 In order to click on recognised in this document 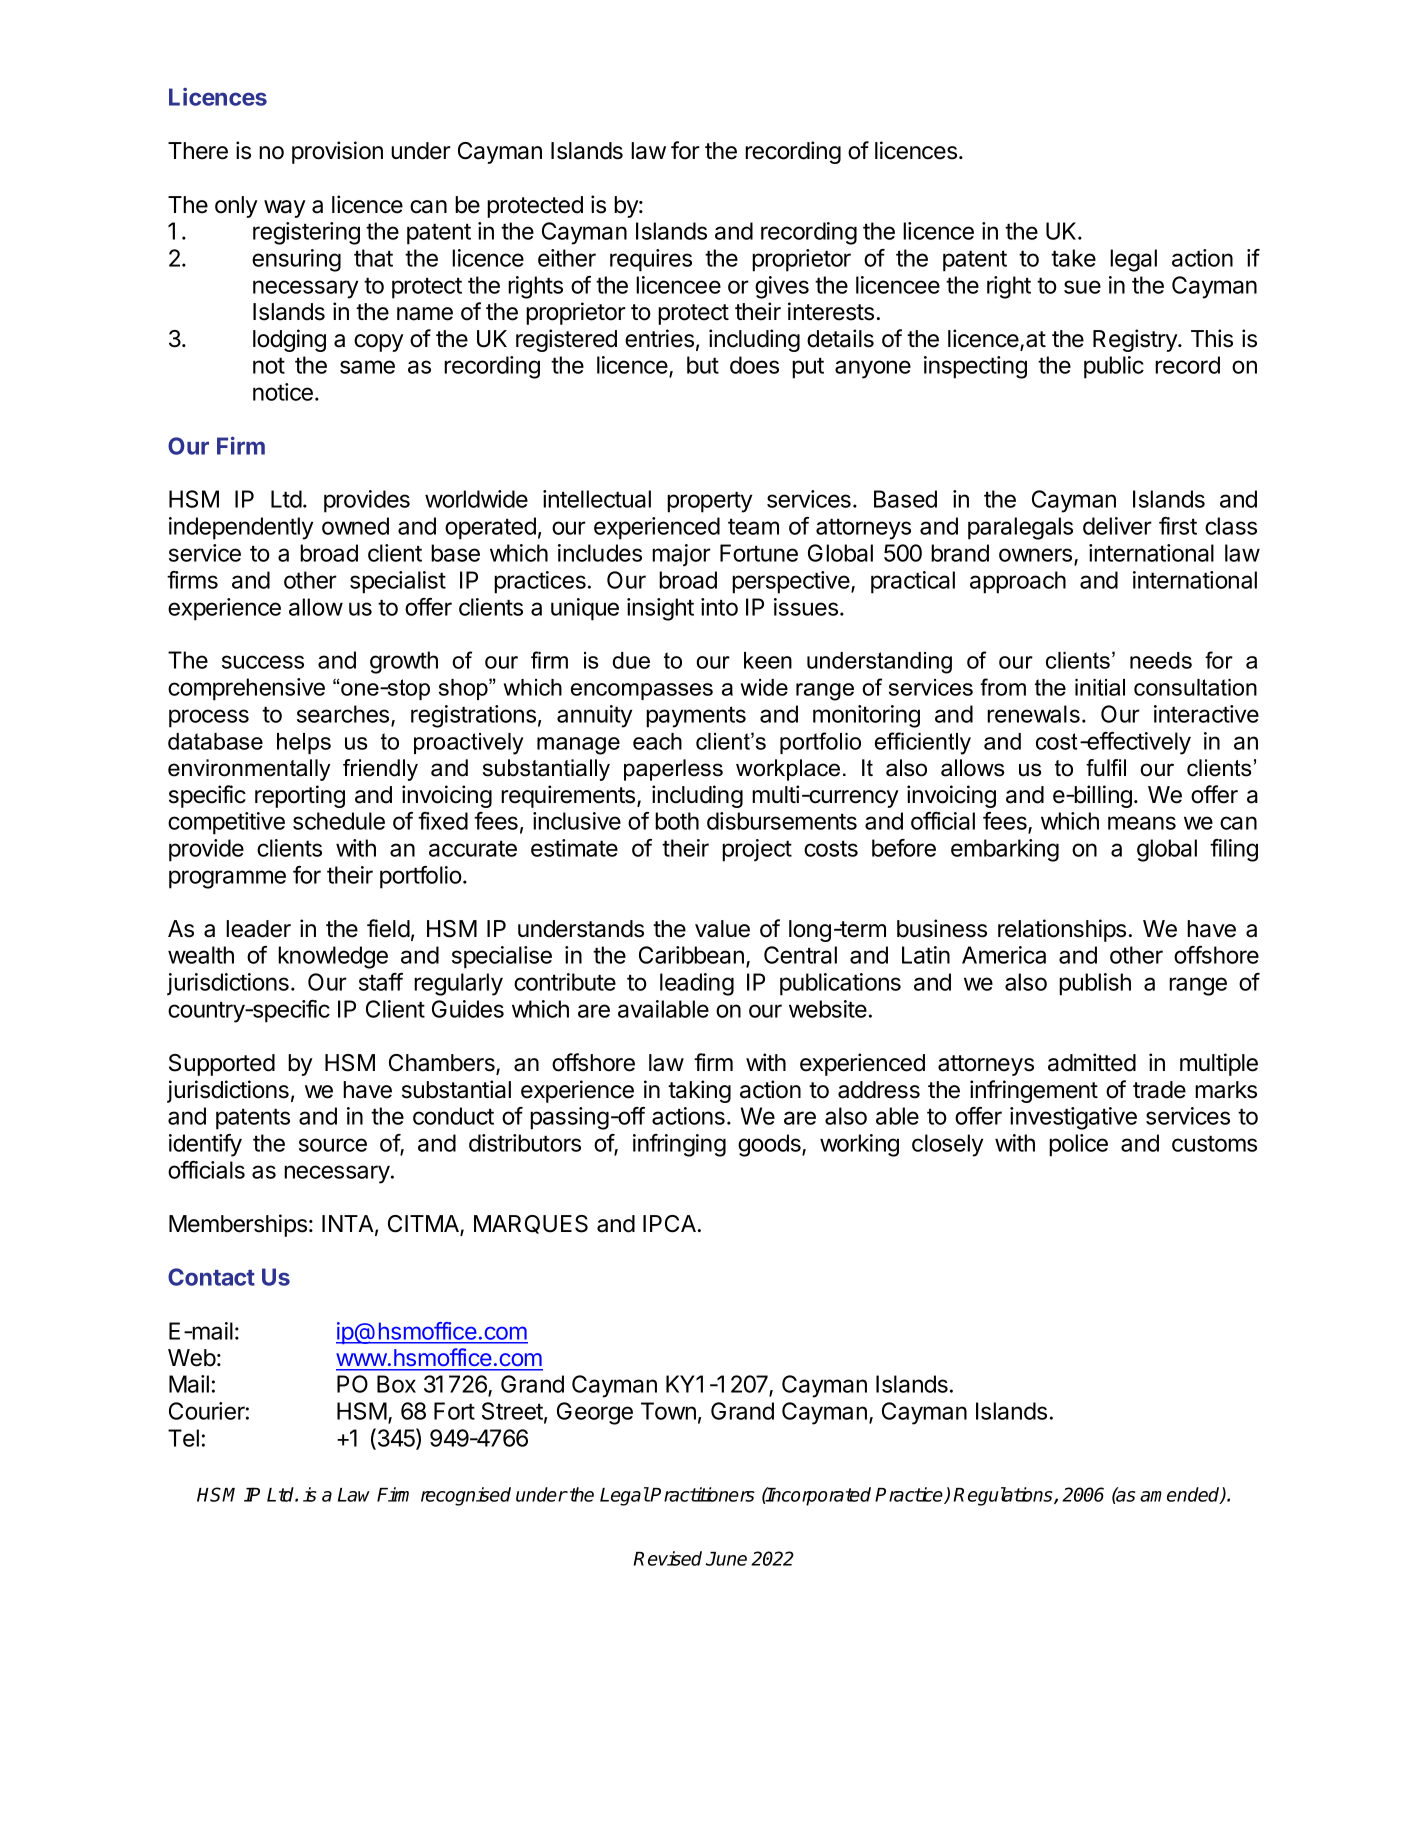, I will do `click(466, 1496)`.
